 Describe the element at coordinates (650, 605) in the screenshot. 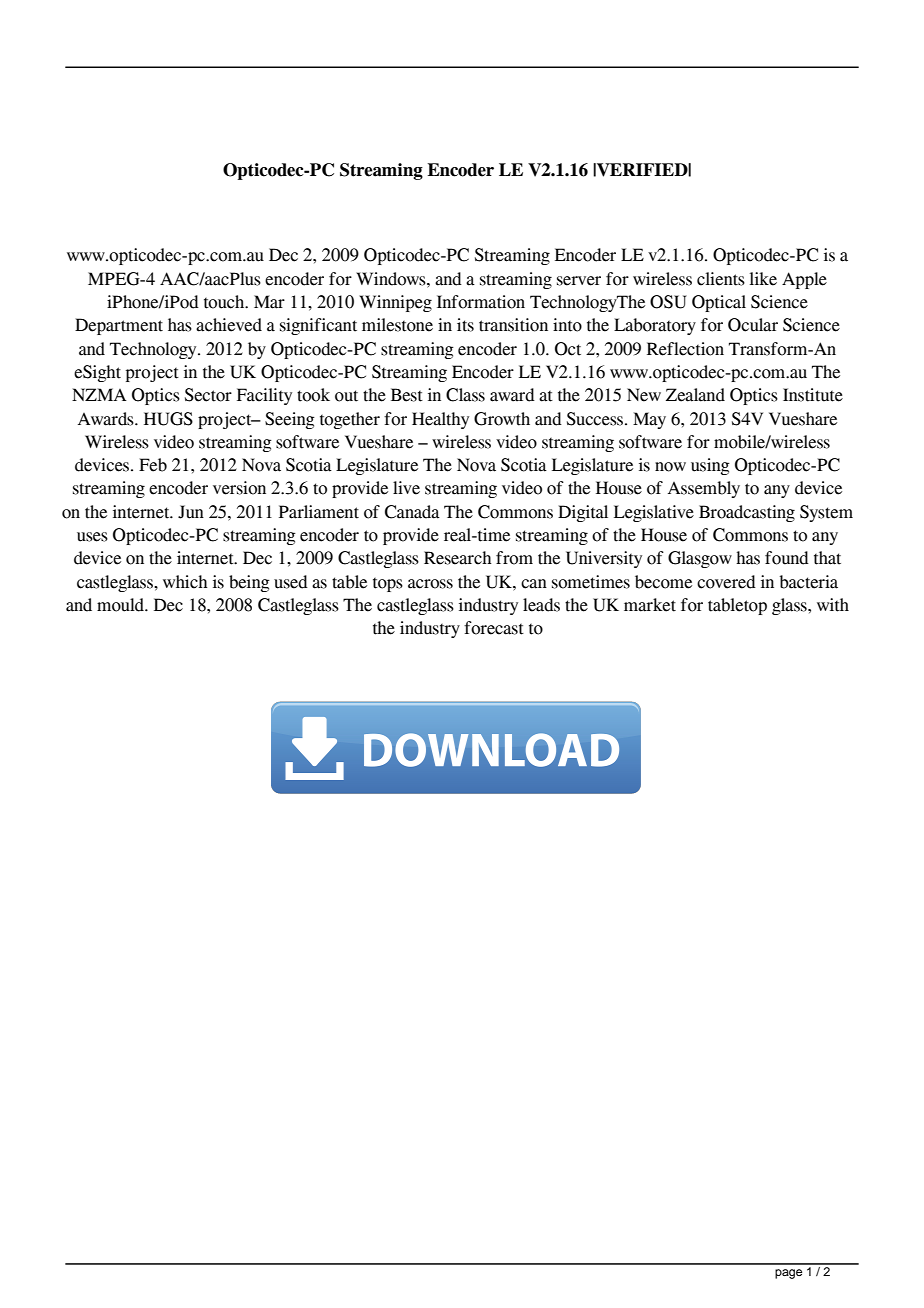

I see `market` at that location.
